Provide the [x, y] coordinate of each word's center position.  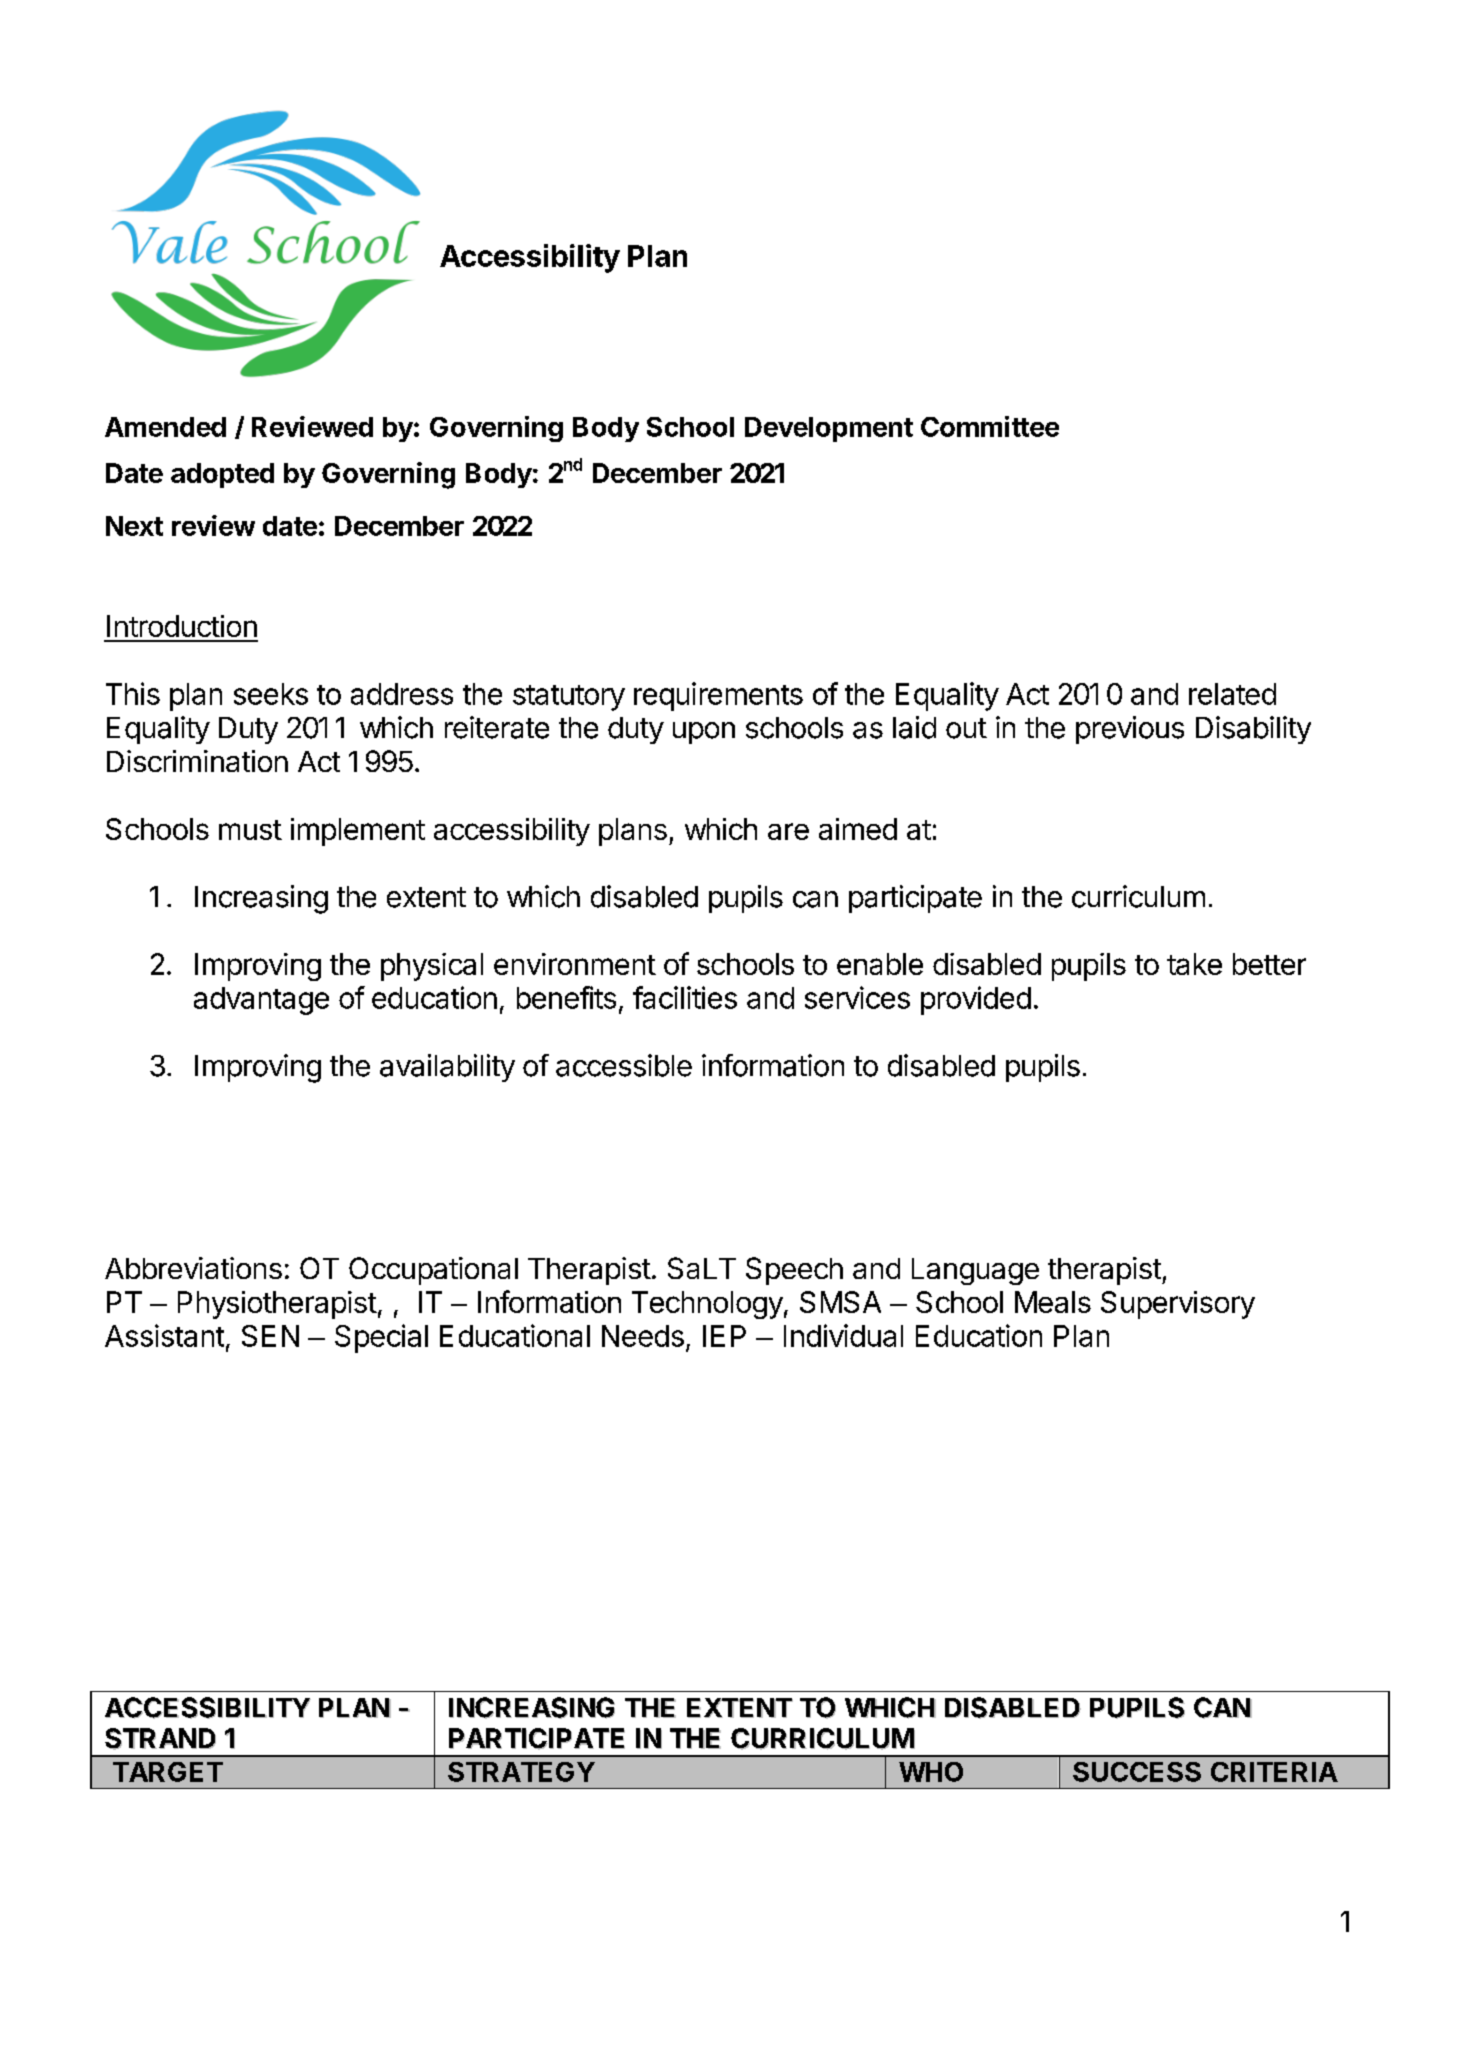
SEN [270, 1336]
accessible [624, 1065]
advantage [261, 1001]
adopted [222, 475]
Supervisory [1178, 1305]
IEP [724, 1336]
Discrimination [197, 761]
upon [704, 733]
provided [976, 1000]
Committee [990, 426]
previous [1130, 730]
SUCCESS [1137, 1772]
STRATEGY [521, 1772]
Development [829, 429]
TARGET [168, 1772]
